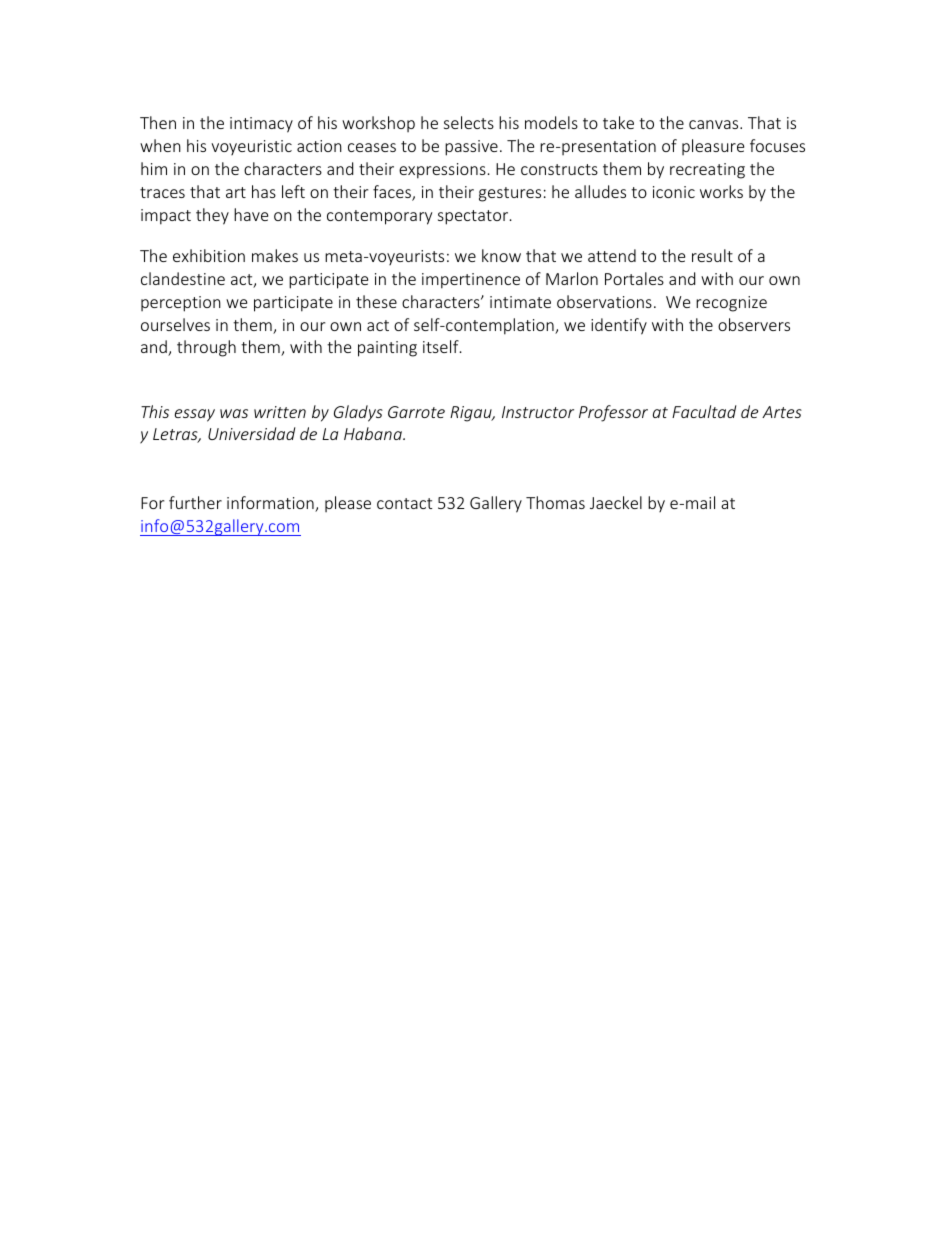 This document has width=952, height=1233. What do you see at coordinates (616, 502) in the document?
I see `Jaeckel` at bounding box center [616, 502].
